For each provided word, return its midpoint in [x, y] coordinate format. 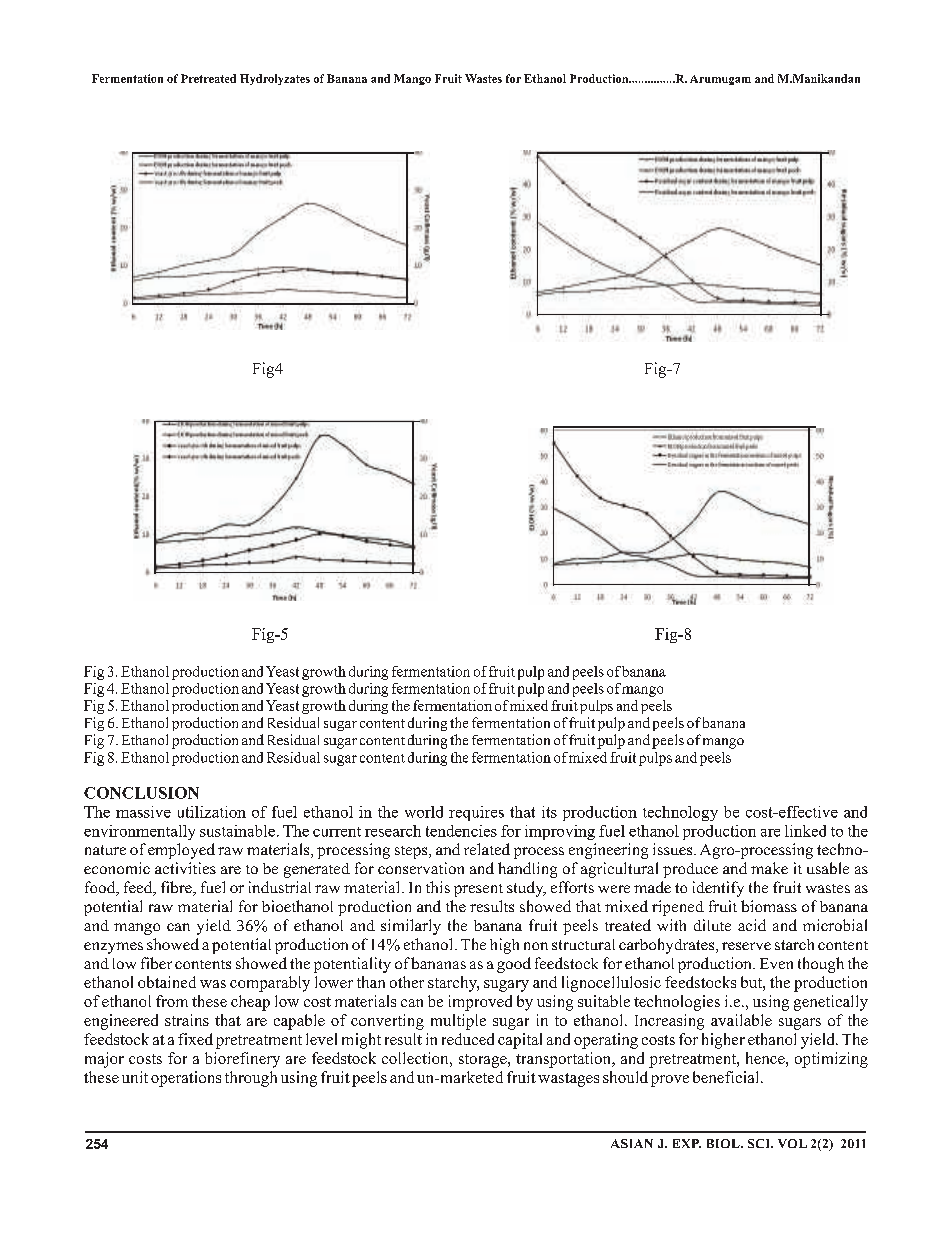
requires [476, 813]
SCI [760, 1143]
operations [186, 1079]
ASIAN [632, 1143]
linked [805, 831]
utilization [212, 812]
